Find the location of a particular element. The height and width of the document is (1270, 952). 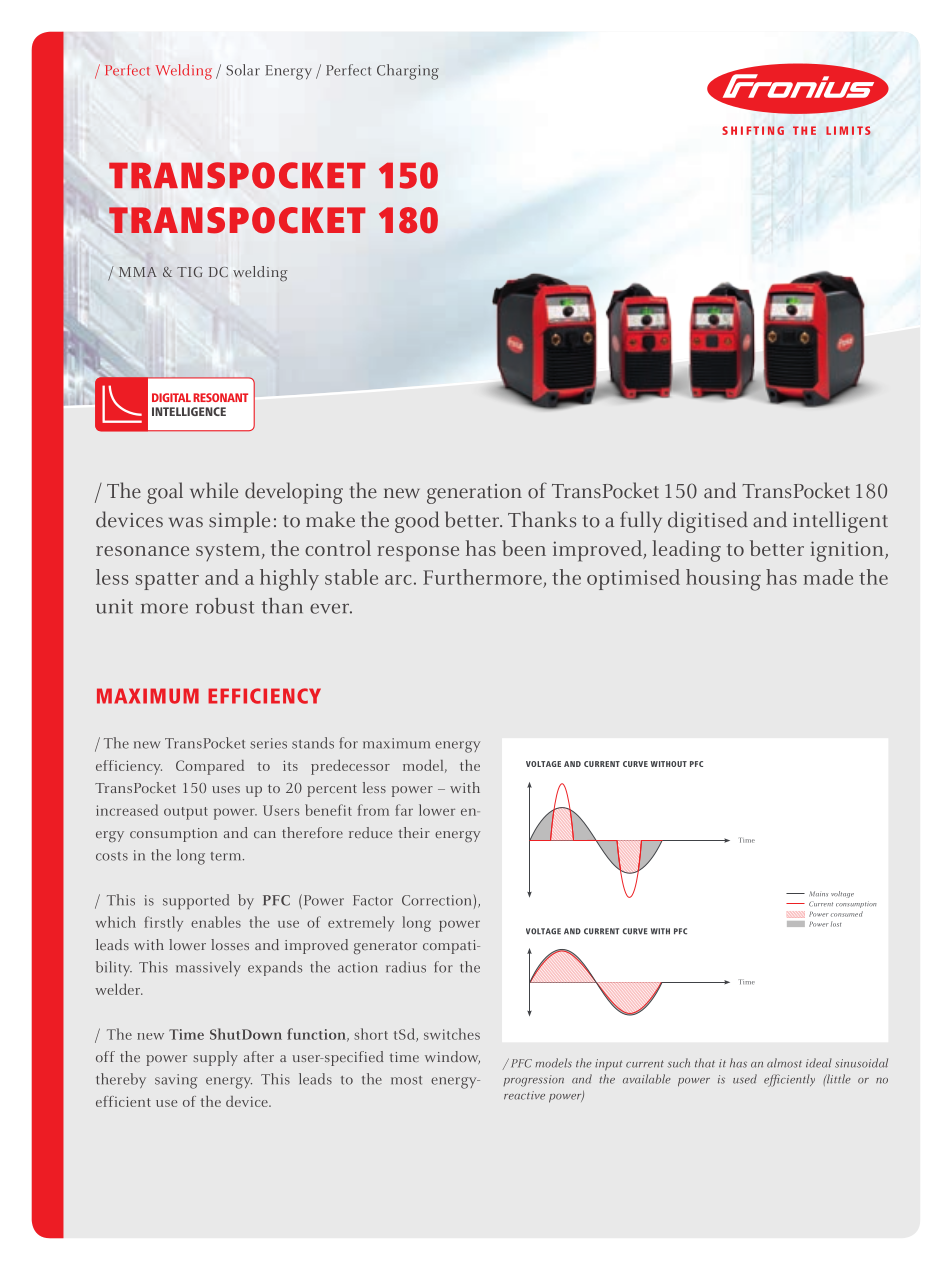

their is located at coordinates (414, 832).
